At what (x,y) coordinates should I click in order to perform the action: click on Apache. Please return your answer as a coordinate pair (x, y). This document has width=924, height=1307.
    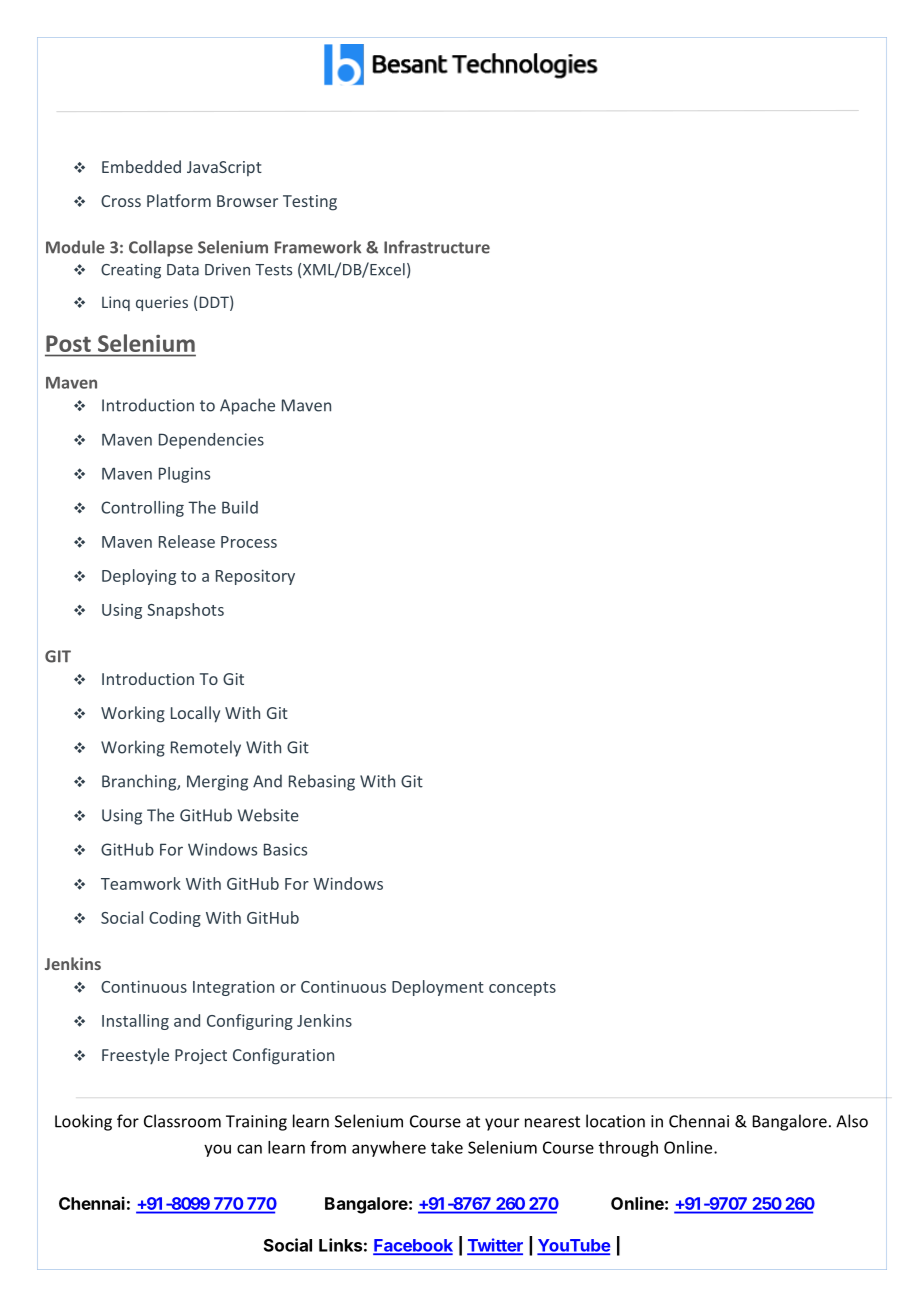
    Looking at the image, I should click on (247, 406).
